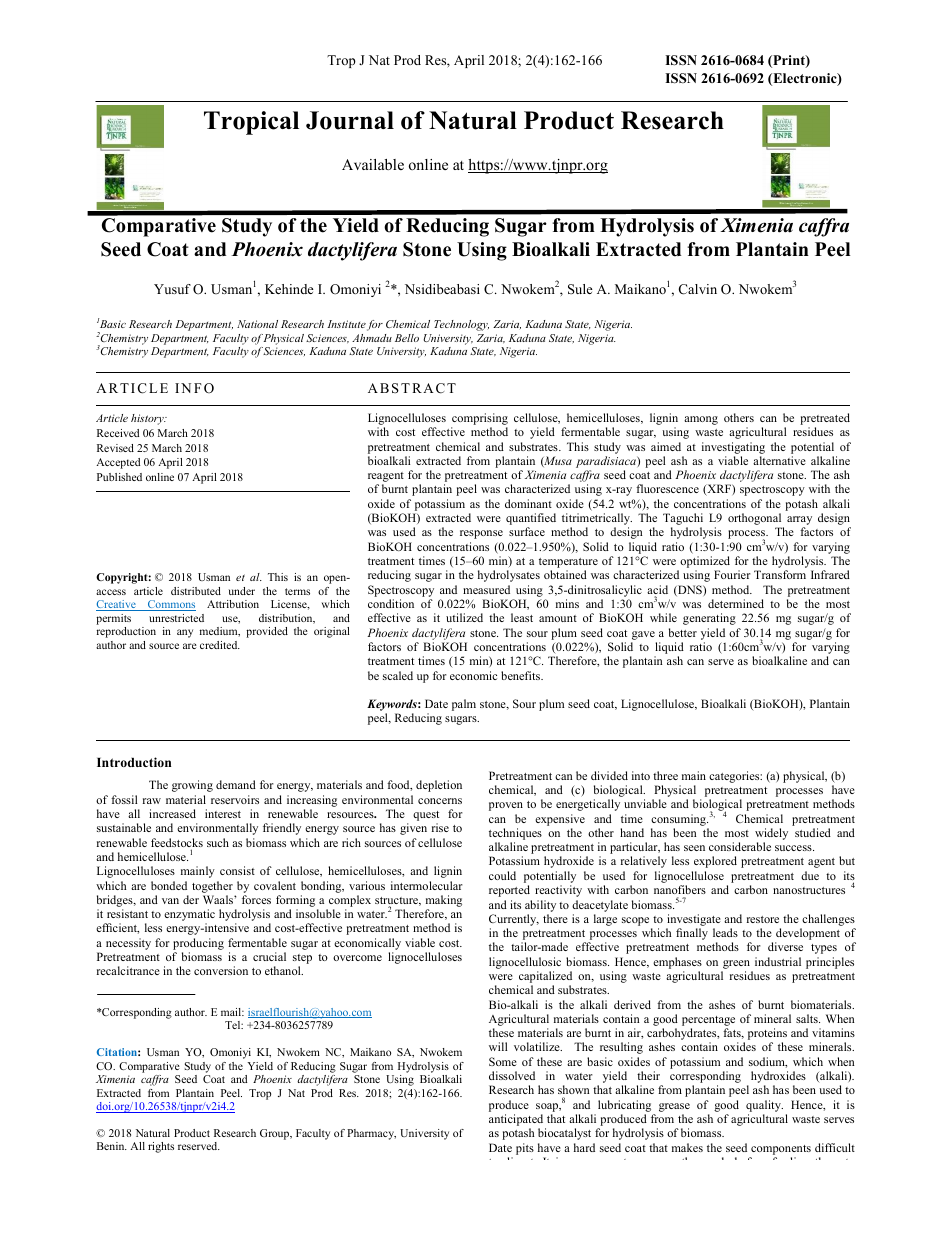 The width and height of the image is (952, 1233). What do you see at coordinates (185, 633) in the image?
I see `any` at bounding box center [185, 633].
